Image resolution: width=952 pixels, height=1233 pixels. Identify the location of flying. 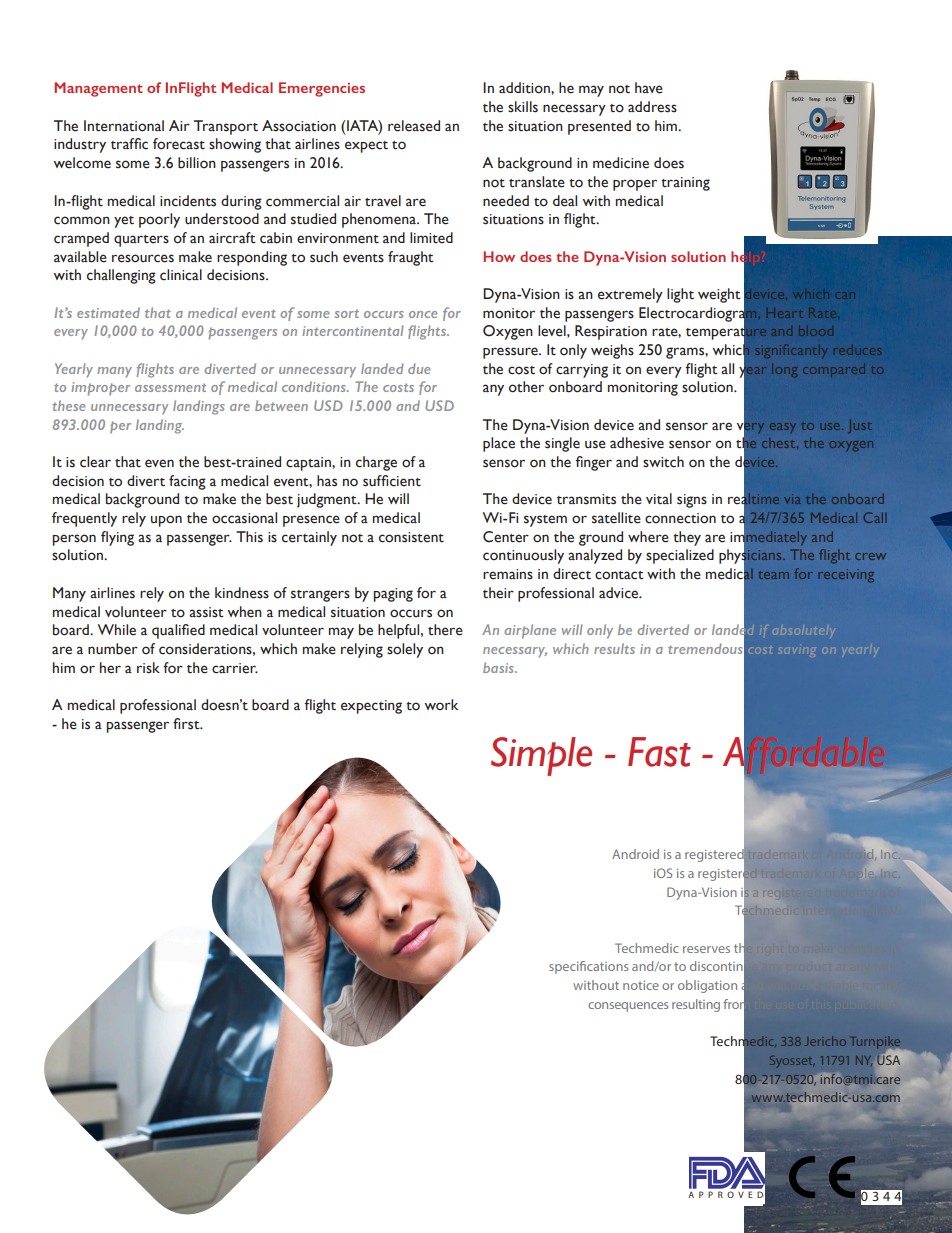
(117, 538).
